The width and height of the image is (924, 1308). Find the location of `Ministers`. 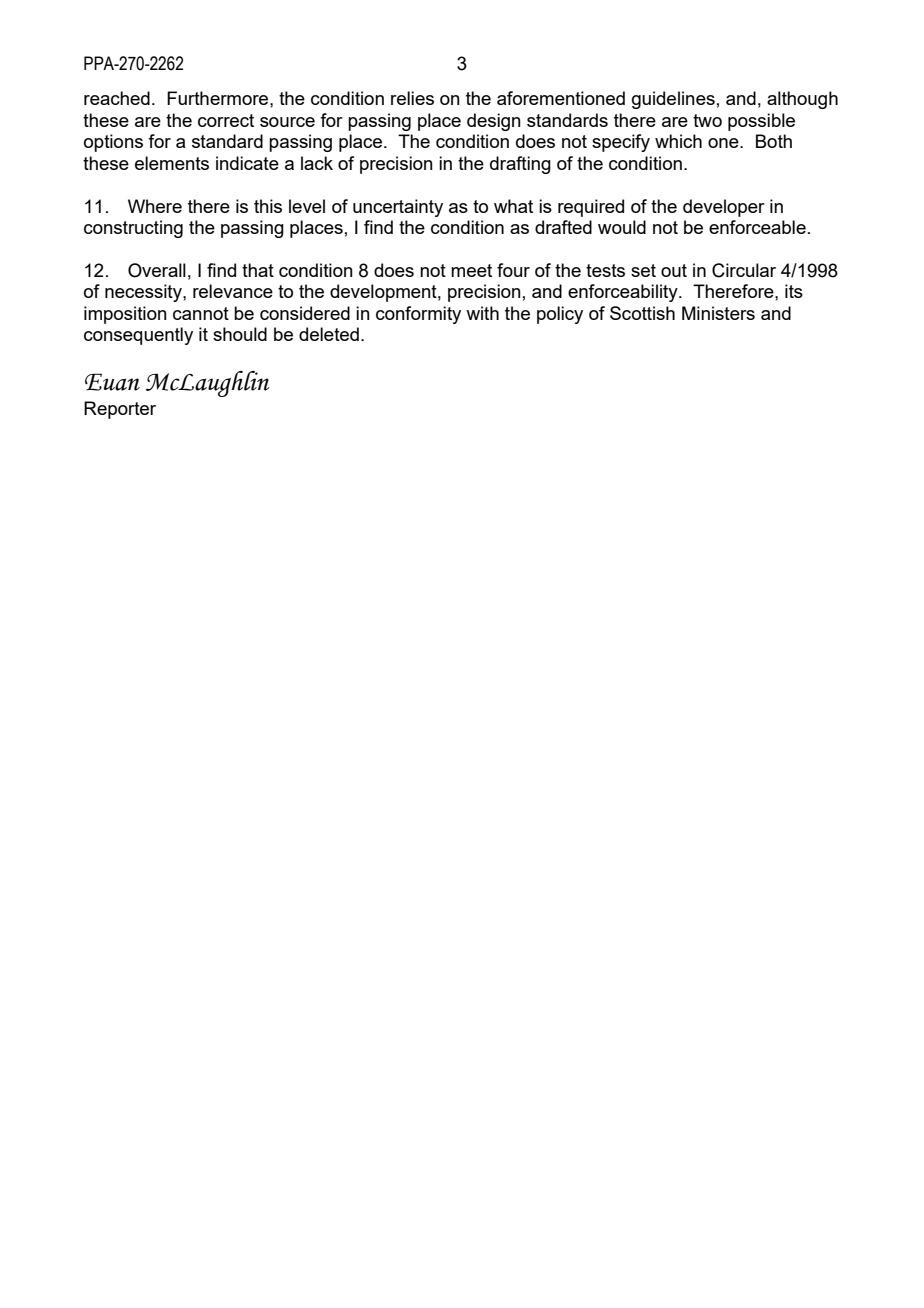

Ministers is located at coordinates (718, 313).
